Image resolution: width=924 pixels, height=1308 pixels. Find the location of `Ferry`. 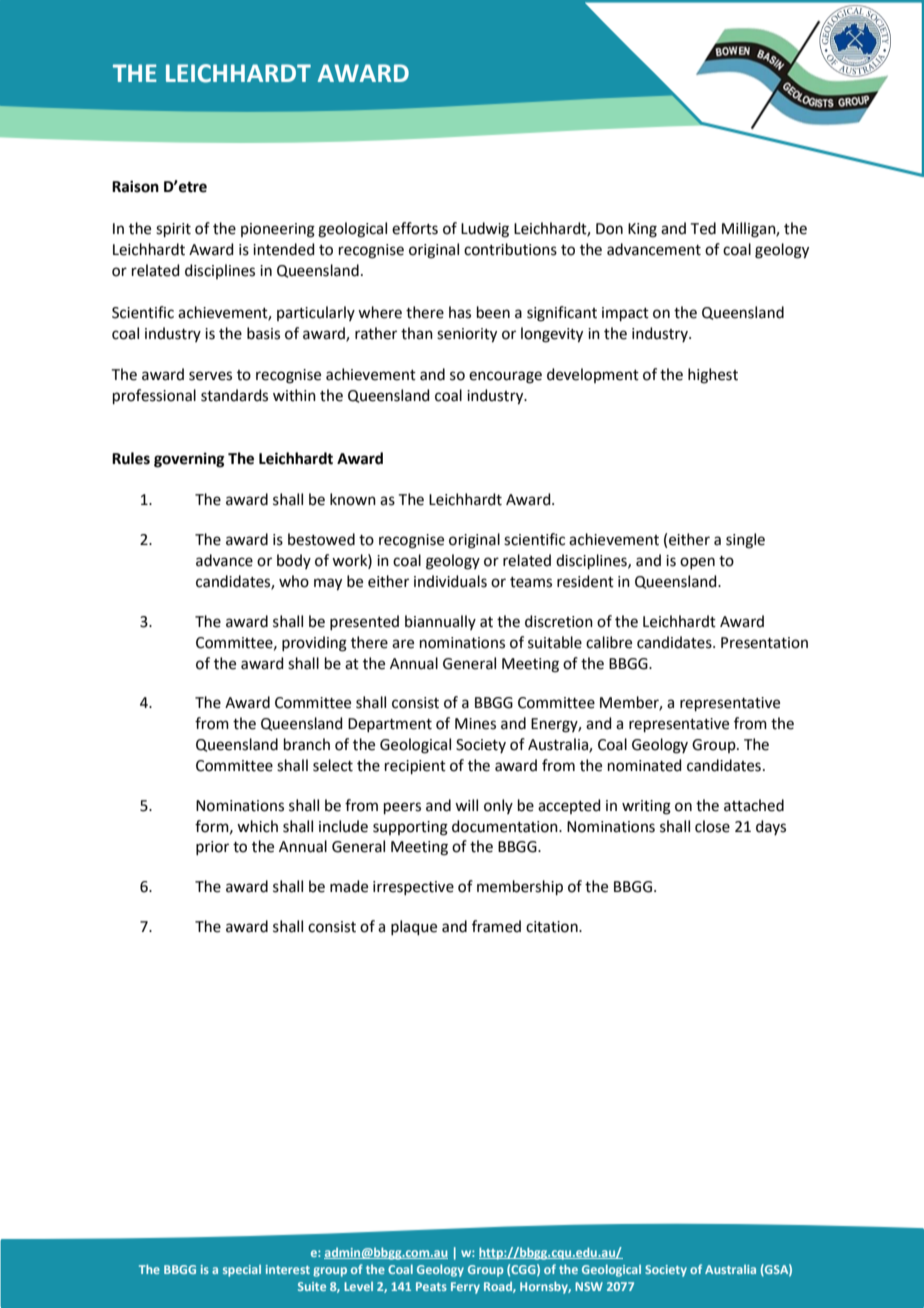

Ferry is located at coordinates (465, 1288).
